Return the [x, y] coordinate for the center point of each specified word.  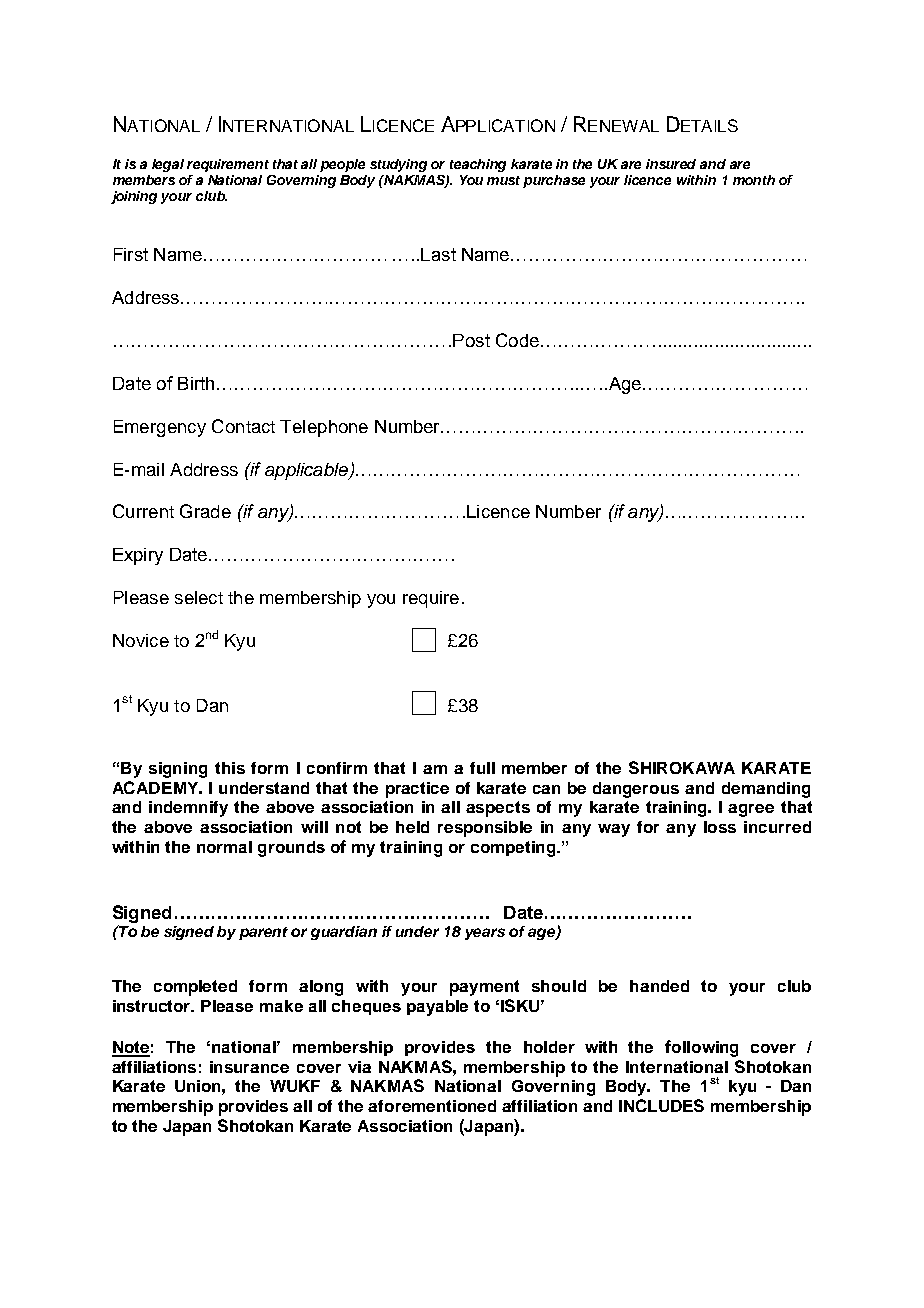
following [701, 1048]
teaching [478, 165]
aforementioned [432, 1106]
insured [671, 164]
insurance [249, 1067]
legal [168, 165]
